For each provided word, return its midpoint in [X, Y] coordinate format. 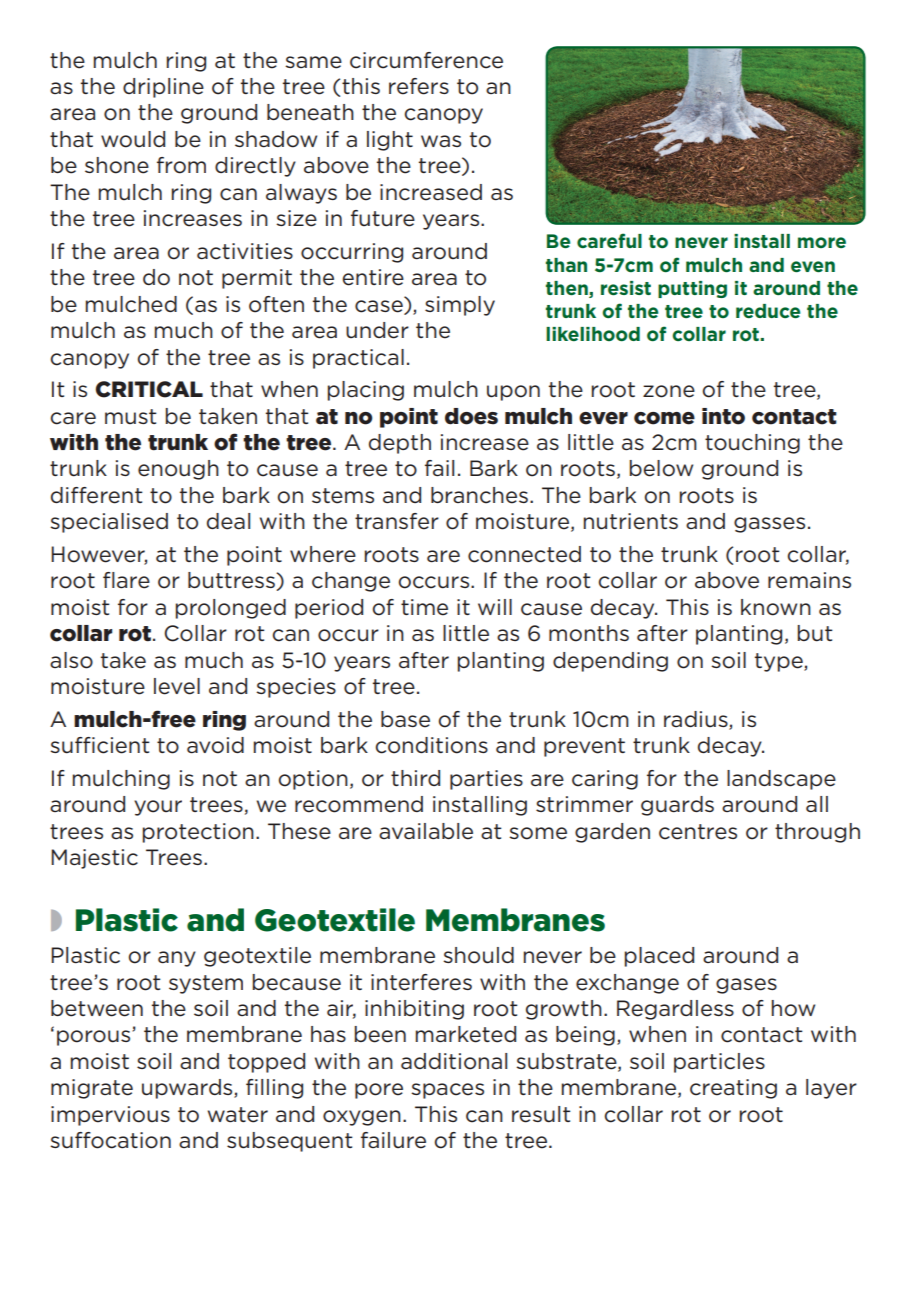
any [177, 959]
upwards [188, 1089]
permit [257, 279]
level [177, 686]
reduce [768, 311]
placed [659, 957]
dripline [163, 88]
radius [696, 719]
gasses [769, 525]
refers [419, 86]
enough [178, 470]
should [478, 955]
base [405, 719]
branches [479, 495]
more [822, 242]
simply [460, 306]
